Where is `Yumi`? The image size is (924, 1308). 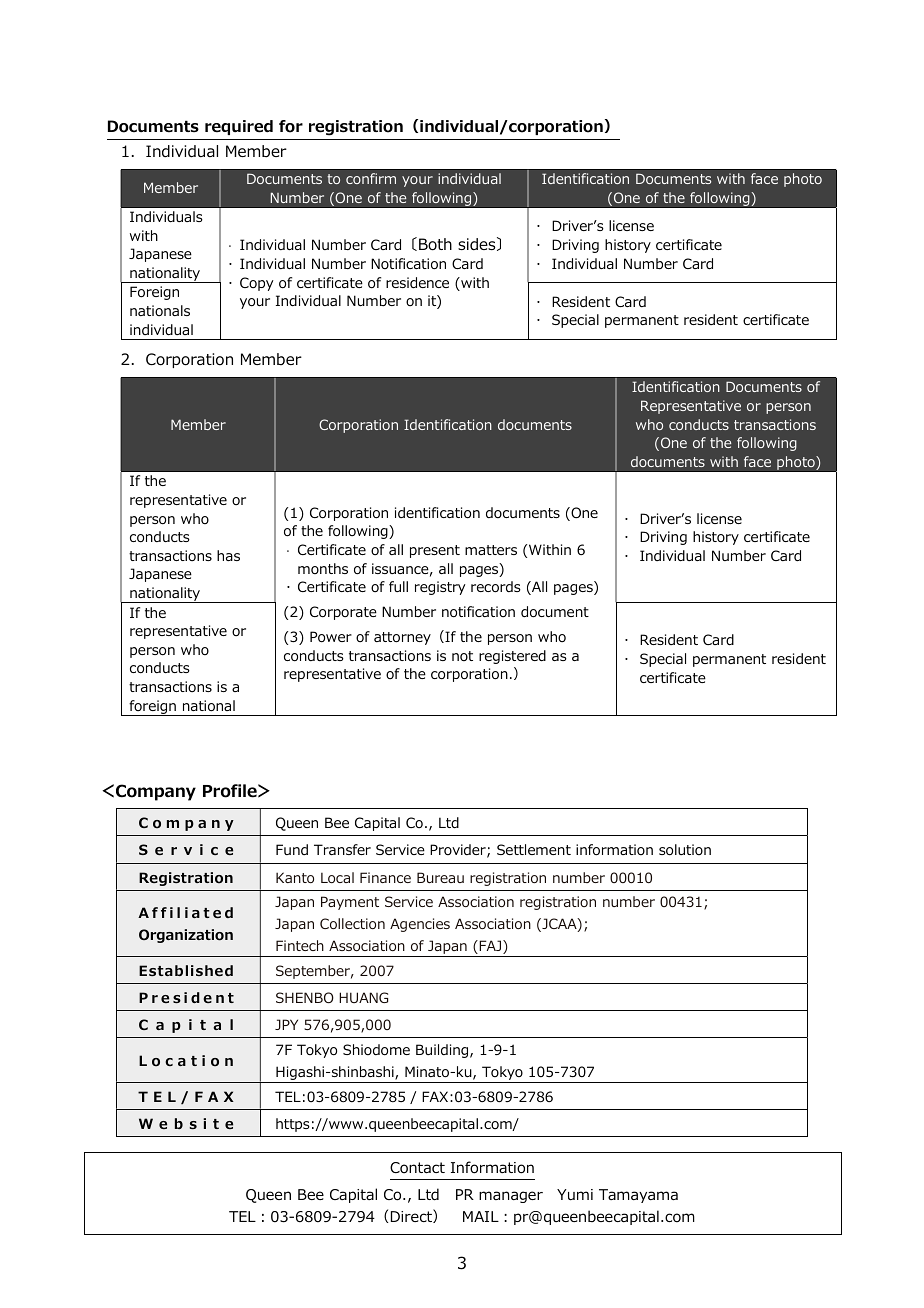 Yumi is located at coordinates (575, 1195).
